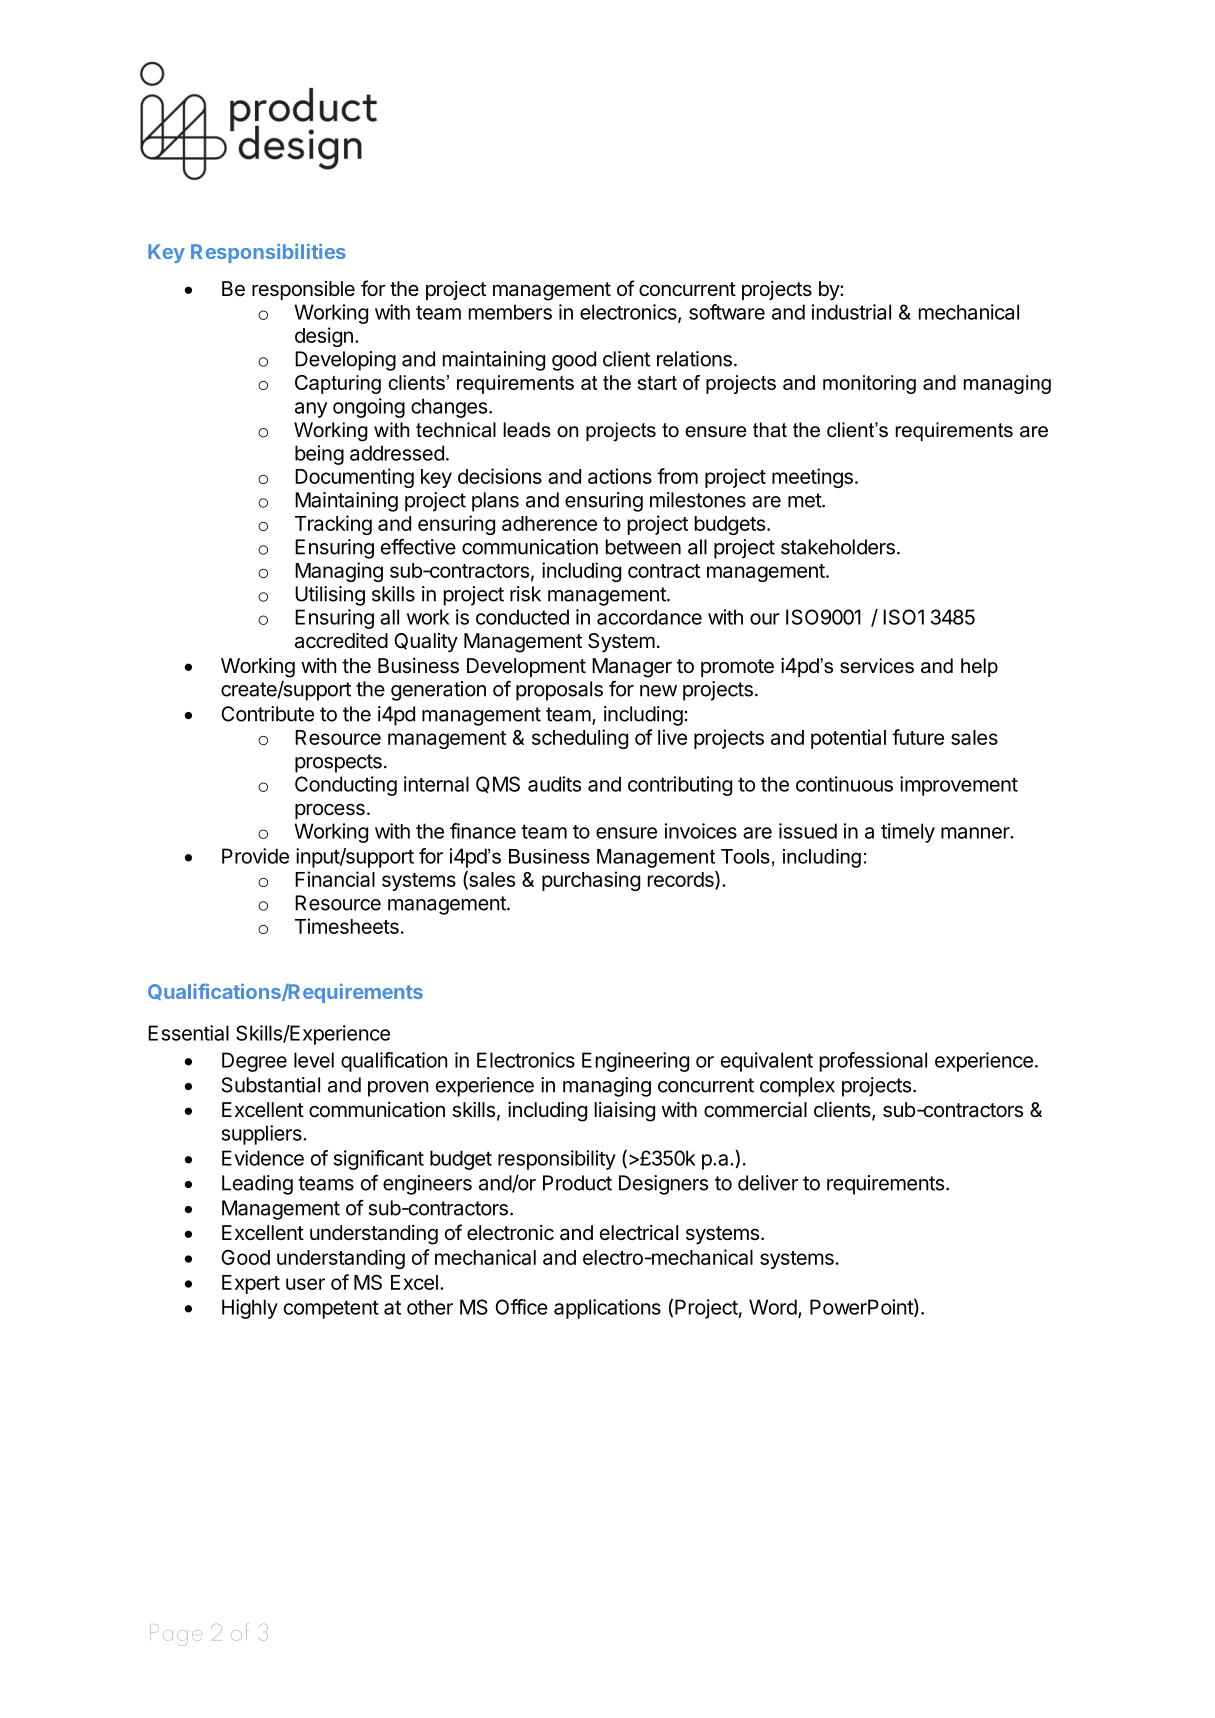 Image resolution: width=1215 pixels, height=1718 pixels. What do you see at coordinates (851, 312) in the screenshot?
I see `industrial` at bounding box center [851, 312].
